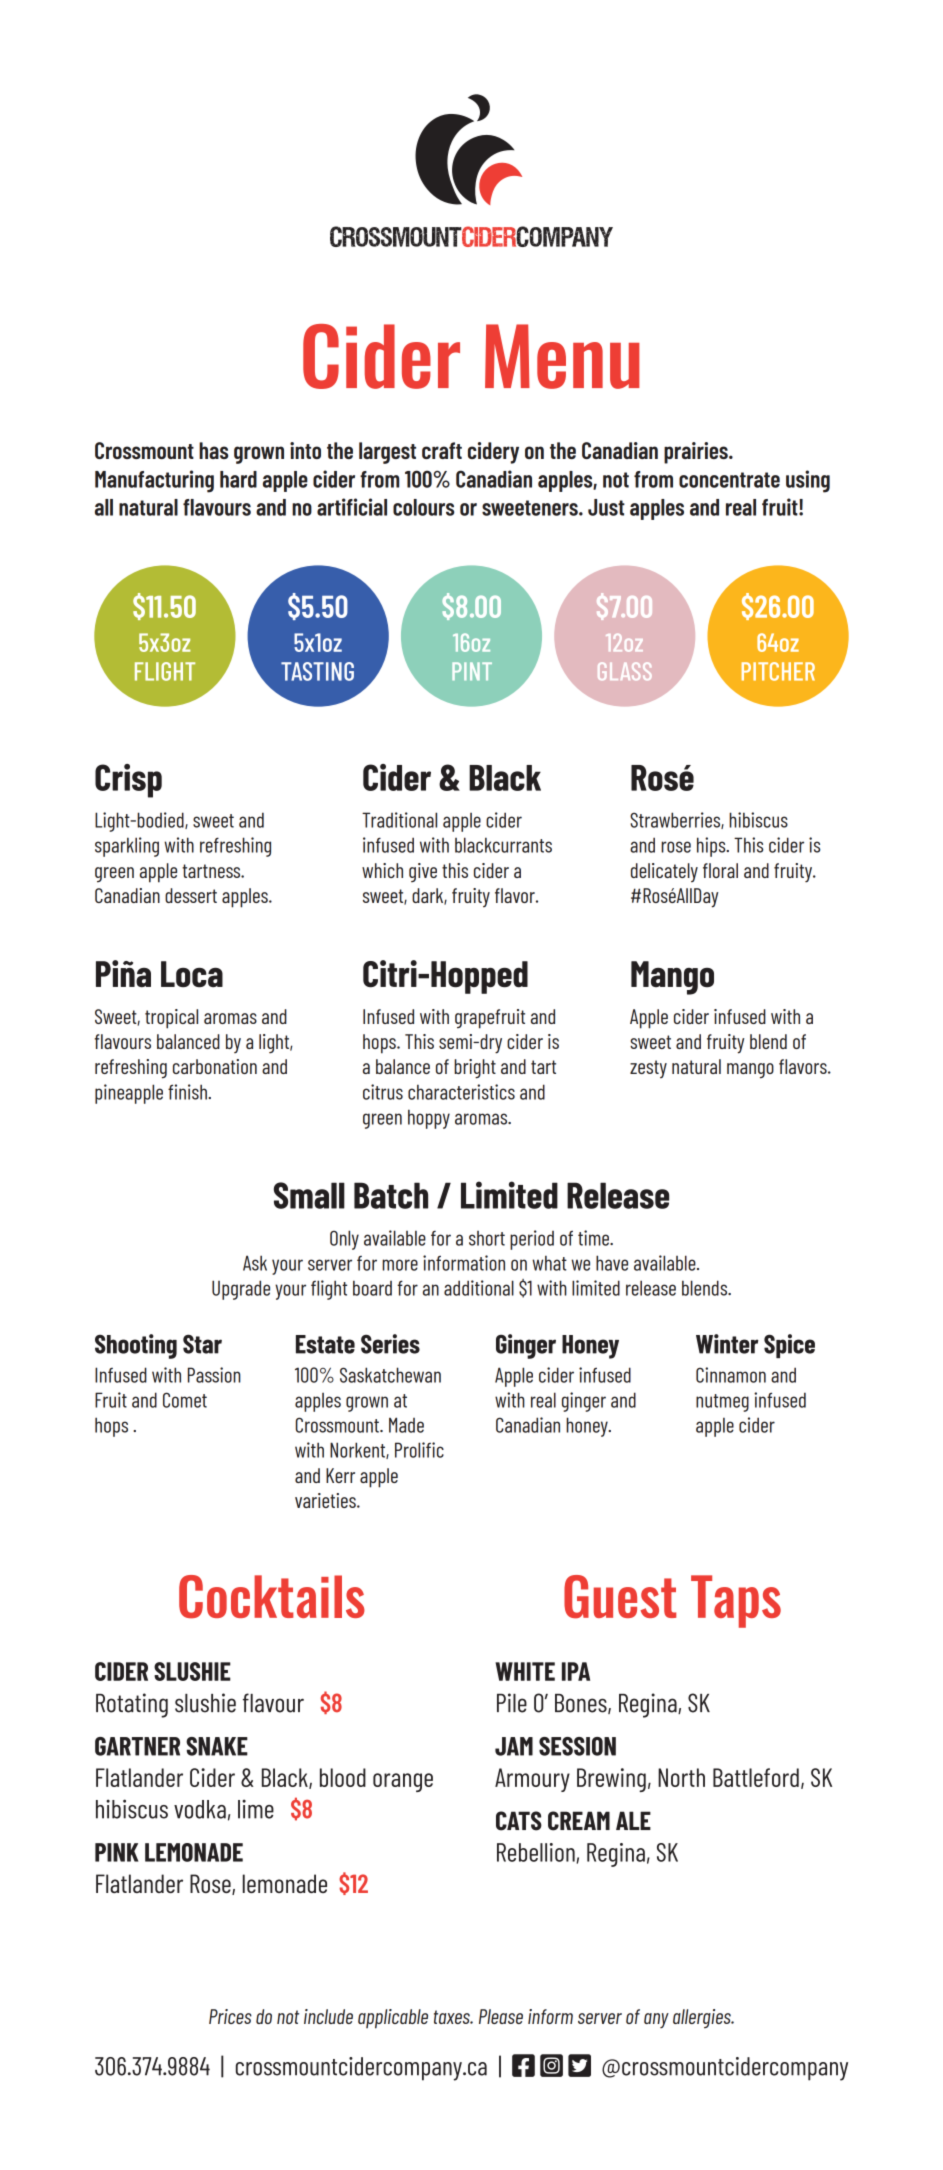  Describe the element at coordinates (188, 1092) in the screenshot. I see `finish` at that location.
